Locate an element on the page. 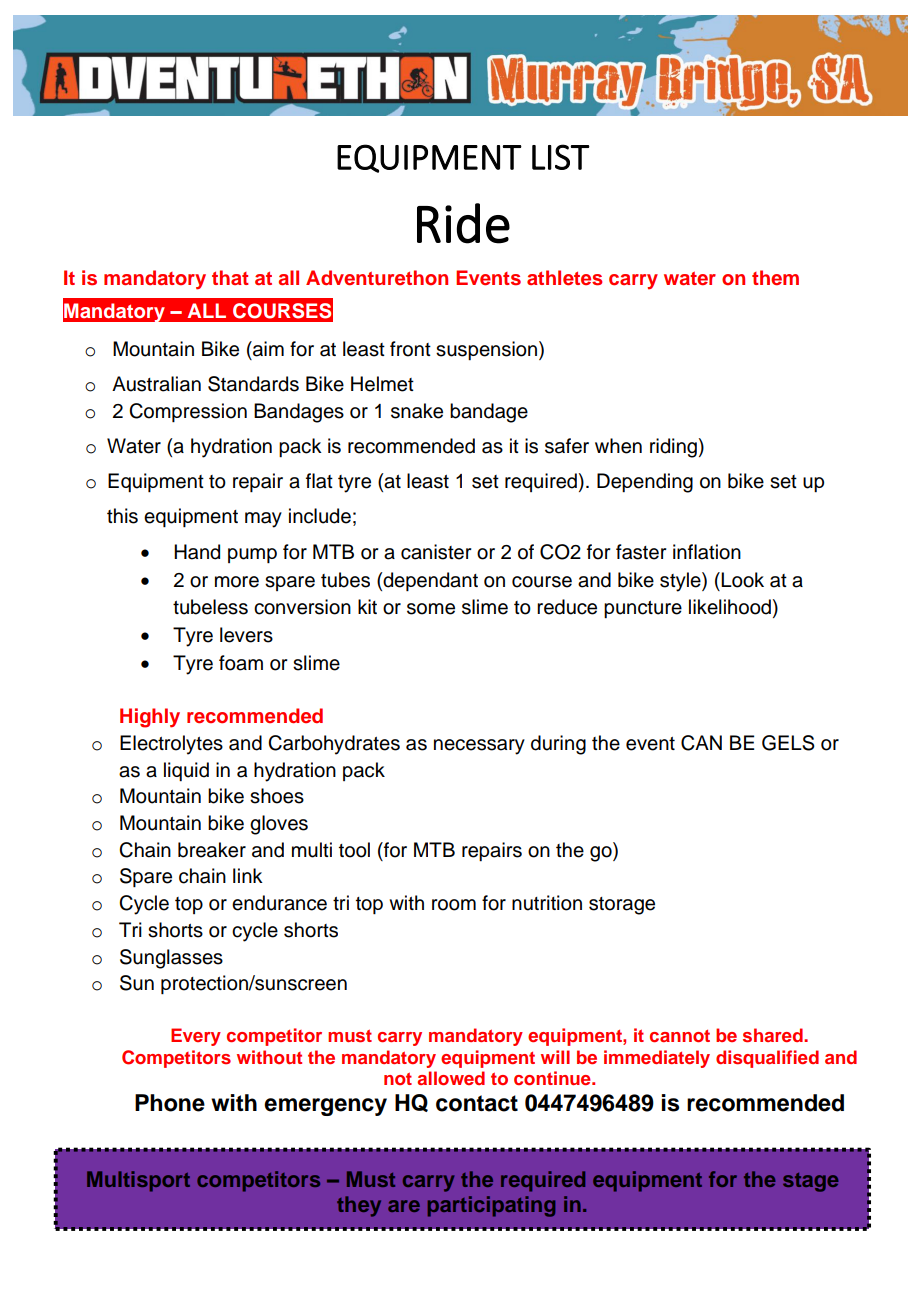 The width and height of the page is (924, 1308). necessary is located at coordinates (479, 747).
